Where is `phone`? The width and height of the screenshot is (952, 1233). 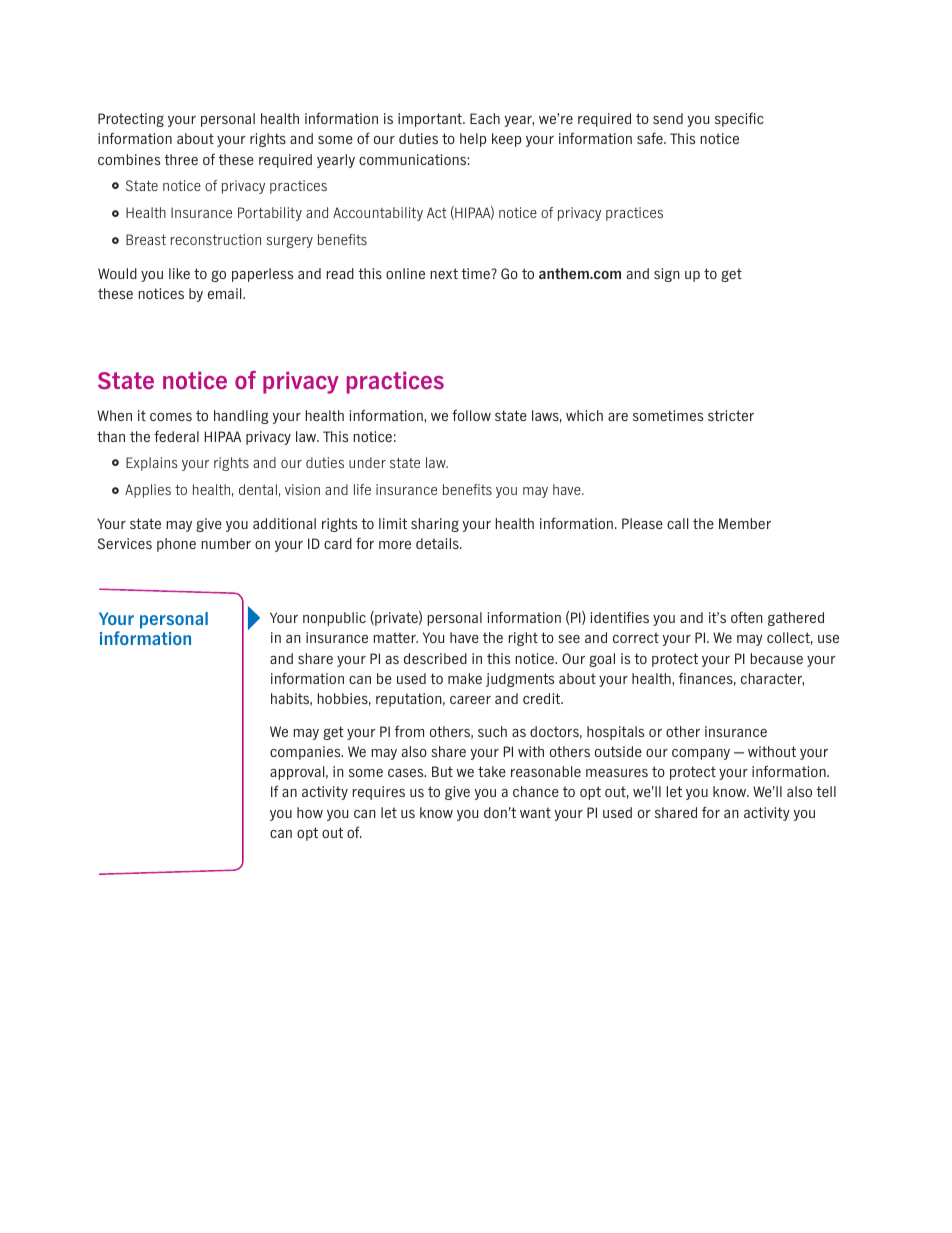 phone is located at coordinates (176, 545).
